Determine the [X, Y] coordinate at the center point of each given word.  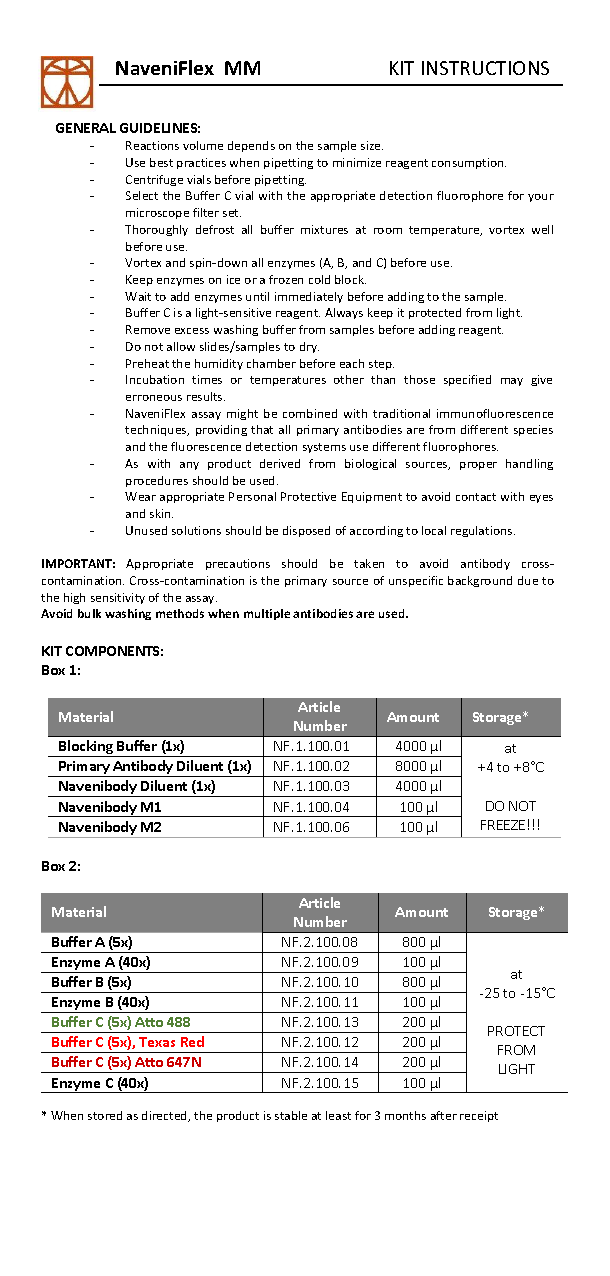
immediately [309, 297]
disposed [306, 531]
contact [476, 497]
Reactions [152, 145]
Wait [138, 296]
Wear [140, 496]
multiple [267, 614]
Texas [157, 1042]
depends [251, 146]
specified [467, 380]
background [480, 581]
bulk [89, 613]
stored [105, 1115]
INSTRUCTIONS [485, 68]
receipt [479, 1116]
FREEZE [503, 825]
